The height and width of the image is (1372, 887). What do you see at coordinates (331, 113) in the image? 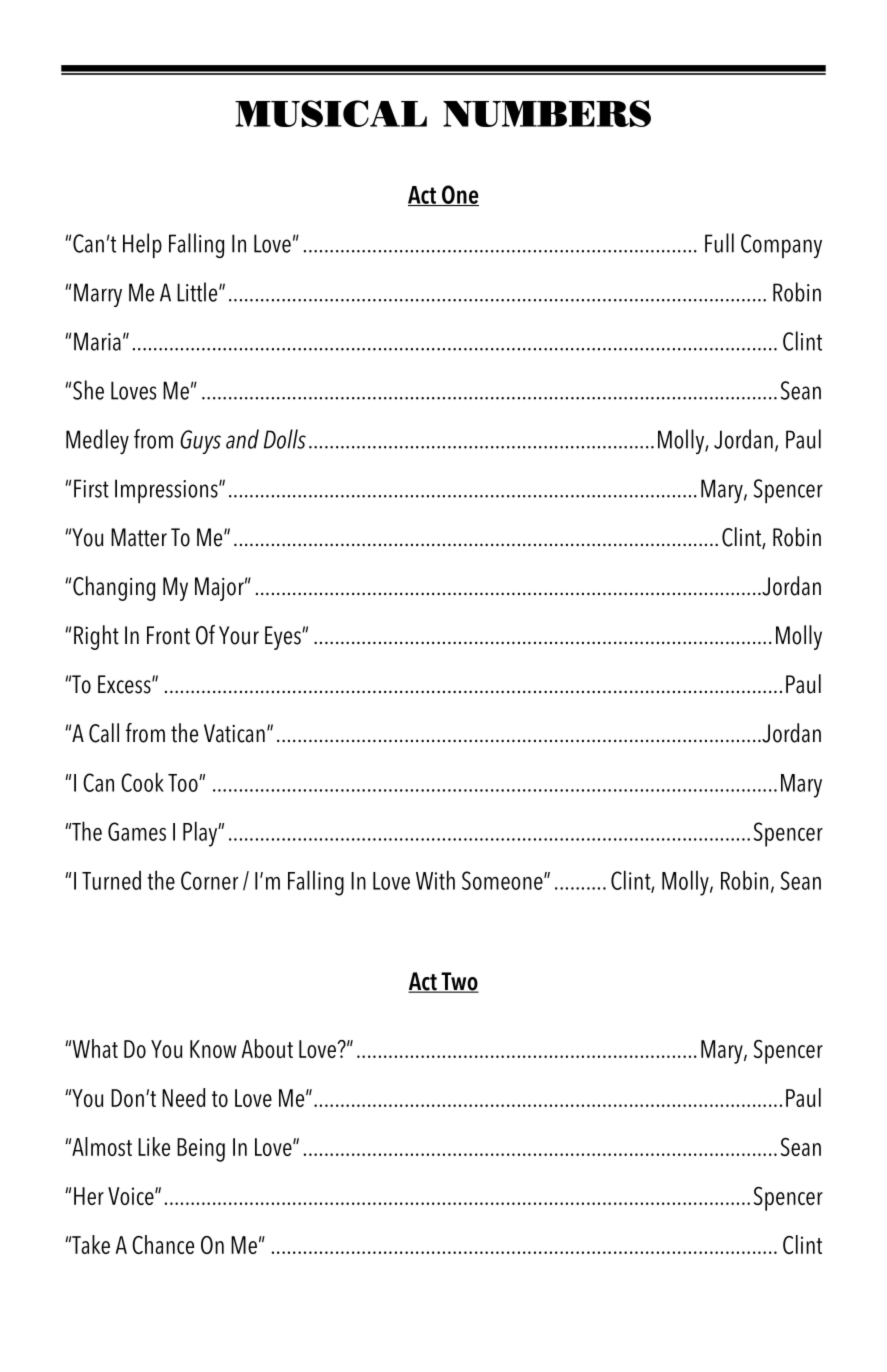
I see `MUSICAL` at bounding box center [331, 113].
